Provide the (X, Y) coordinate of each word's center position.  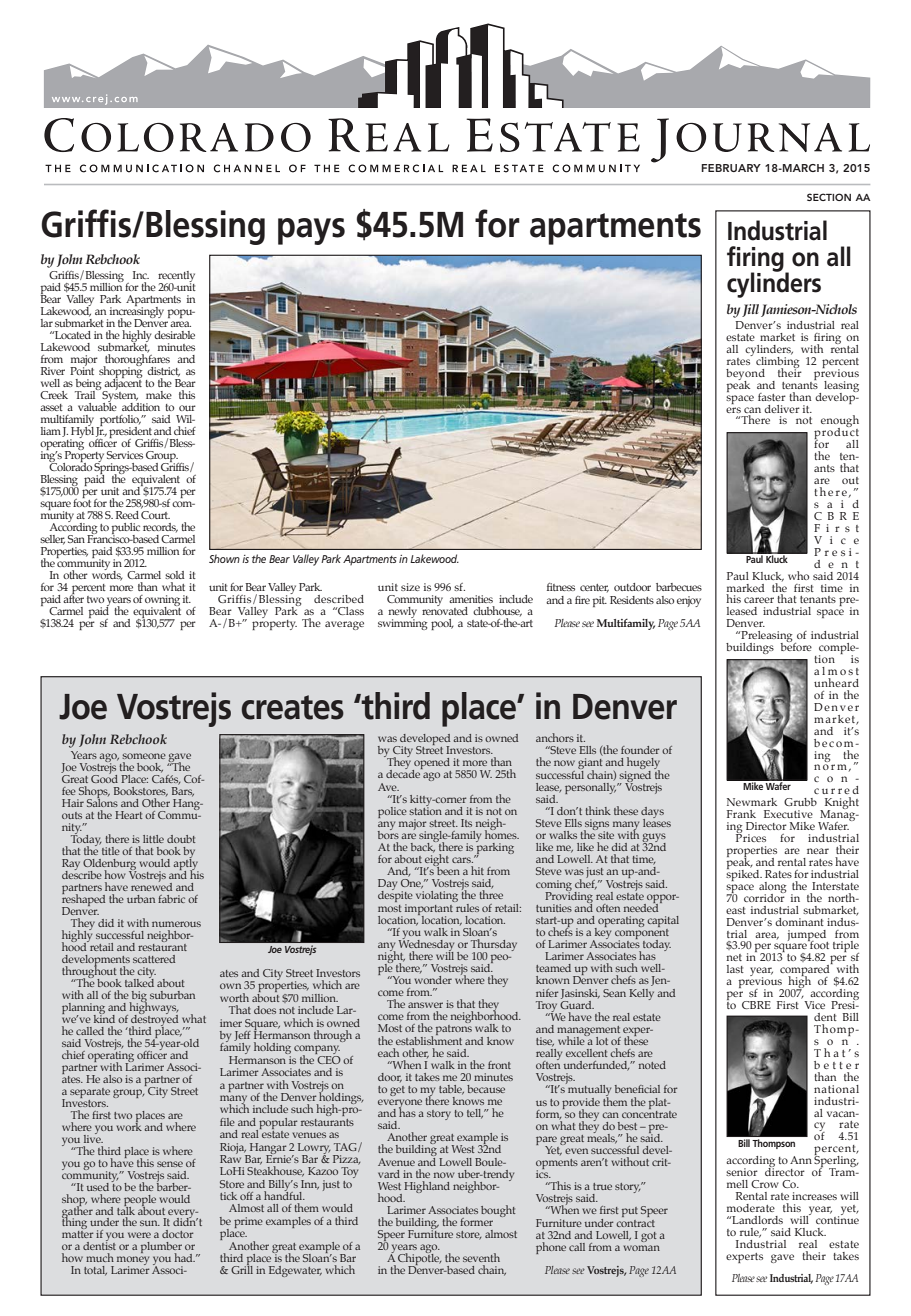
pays (311, 231)
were (139, 1235)
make (159, 395)
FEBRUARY (731, 168)
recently (176, 278)
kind (104, 1017)
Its (466, 823)
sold (175, 575)
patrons (454, 1030)
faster (772, 397)
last (735, 969)
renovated (445, 609)
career (759, 600)
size (410, 587)
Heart (128, 815)
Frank (741, 814)
